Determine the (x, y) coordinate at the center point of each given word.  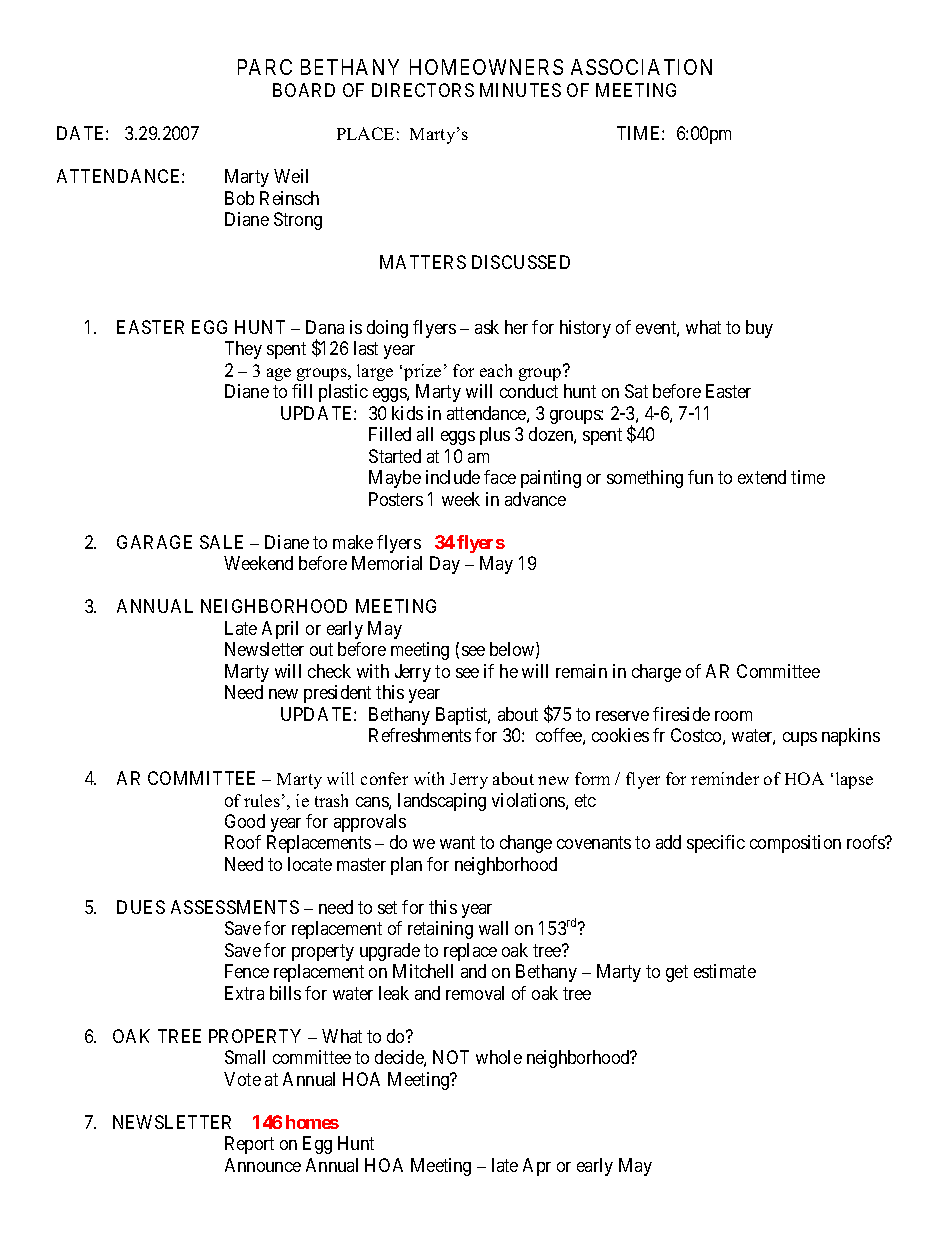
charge (656, 673)
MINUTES (520, 90)
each (496, 370)
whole (499, 1057)
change (526, 844)
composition (795, 844)
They (243, 350)
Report (249, 1145)
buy (759, 329)
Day (445, 565)
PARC (265, 67)
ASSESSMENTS (235, 907)
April (280, 630)
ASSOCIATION (641, 67)
